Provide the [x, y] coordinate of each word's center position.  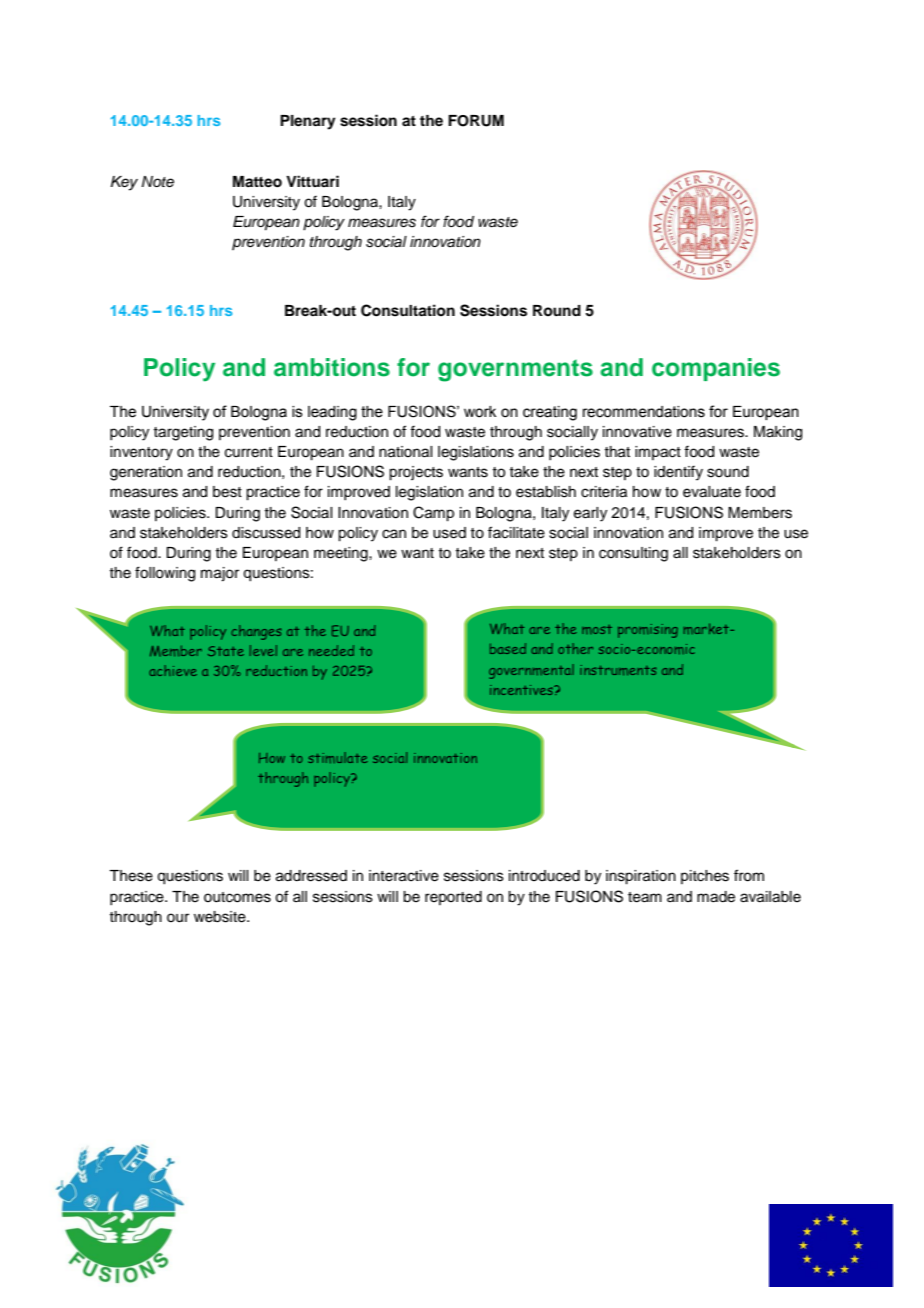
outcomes [237, 897]
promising [648, 631]
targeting [183, 433]
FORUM [476, 121]
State [226, 651]
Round [557, 310]
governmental [531, 671]
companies [716, 369]
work [480, 412]
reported [453, 898]
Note [158, 182]
